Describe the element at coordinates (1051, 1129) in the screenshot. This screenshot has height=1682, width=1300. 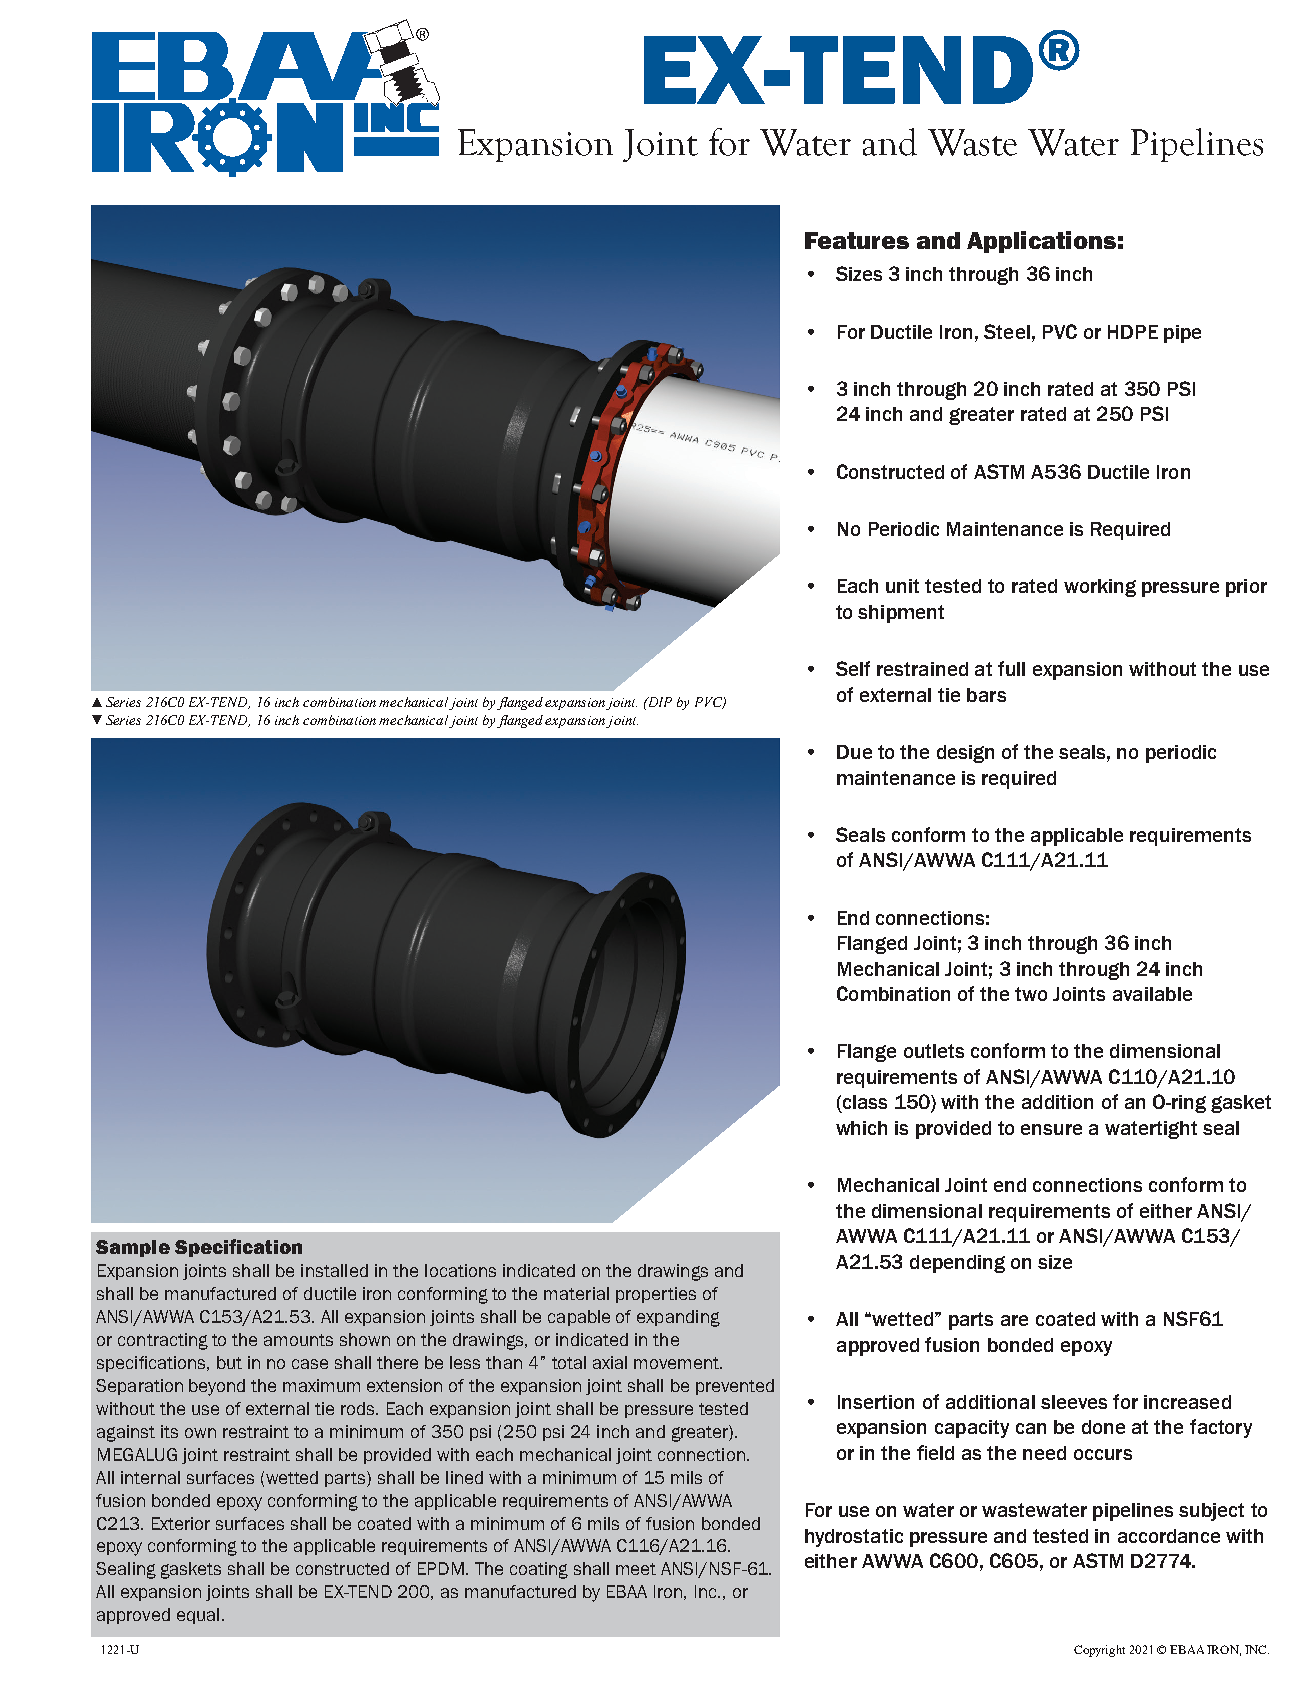
I see `ensure` at that location.
